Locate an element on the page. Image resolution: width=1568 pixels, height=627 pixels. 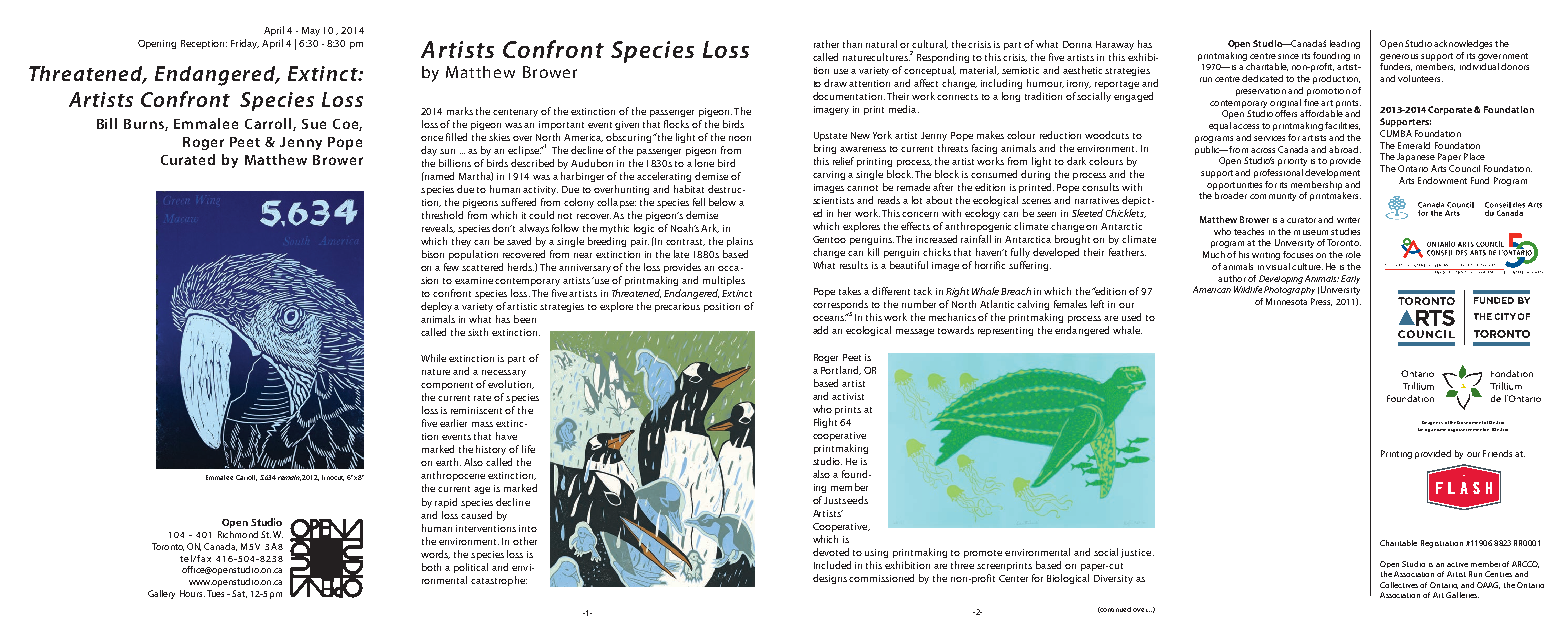
leading is located at coordinates (1345, 44).
